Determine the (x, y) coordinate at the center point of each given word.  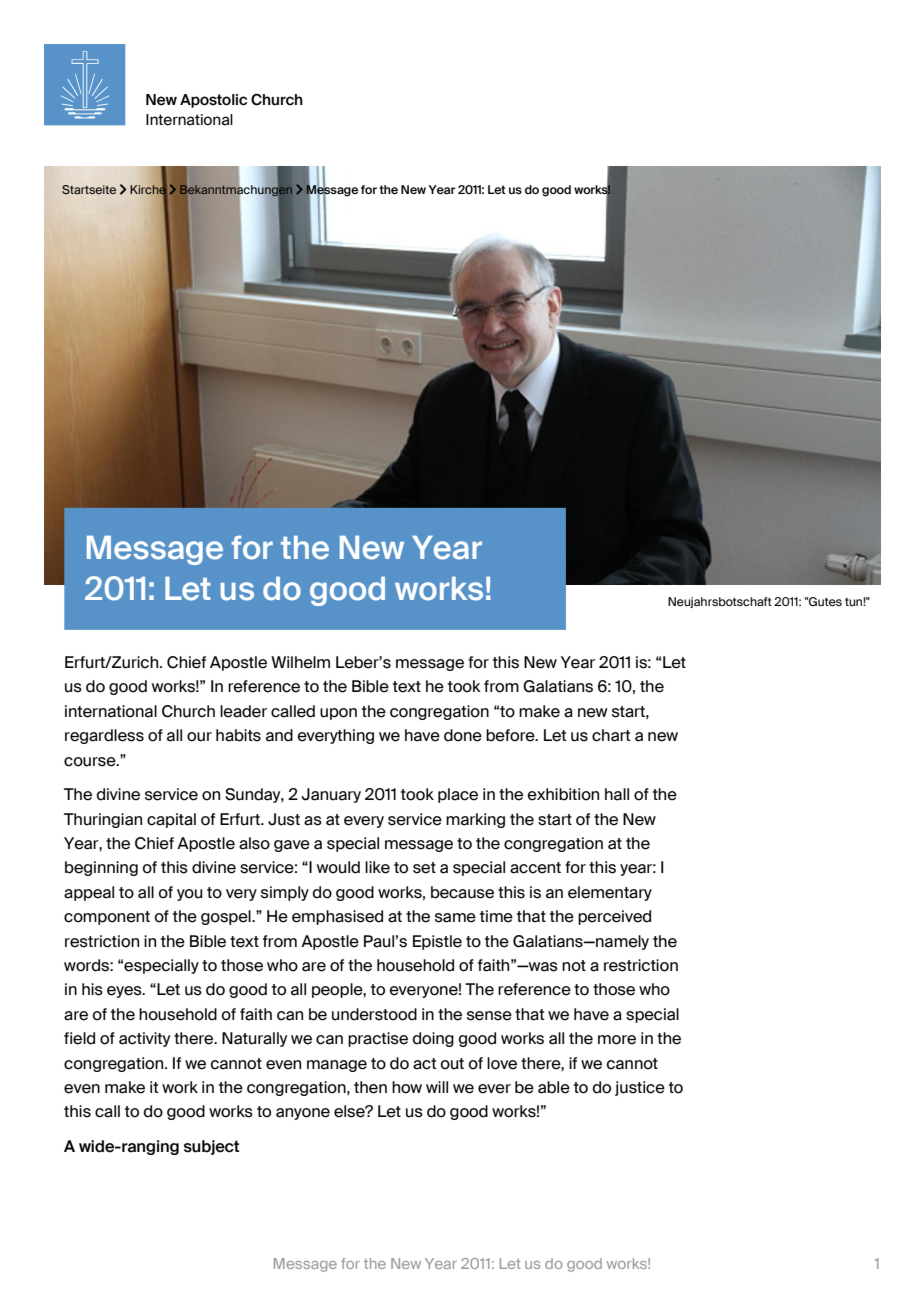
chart (611, 735)
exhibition (563, 794)
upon (338, 714)
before (511, 735)
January (331, 795)
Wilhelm (300, 662)
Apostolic (213, 101)
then (370, 1087)
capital (171, 820)
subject (211, 1147)
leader (243, 711)
